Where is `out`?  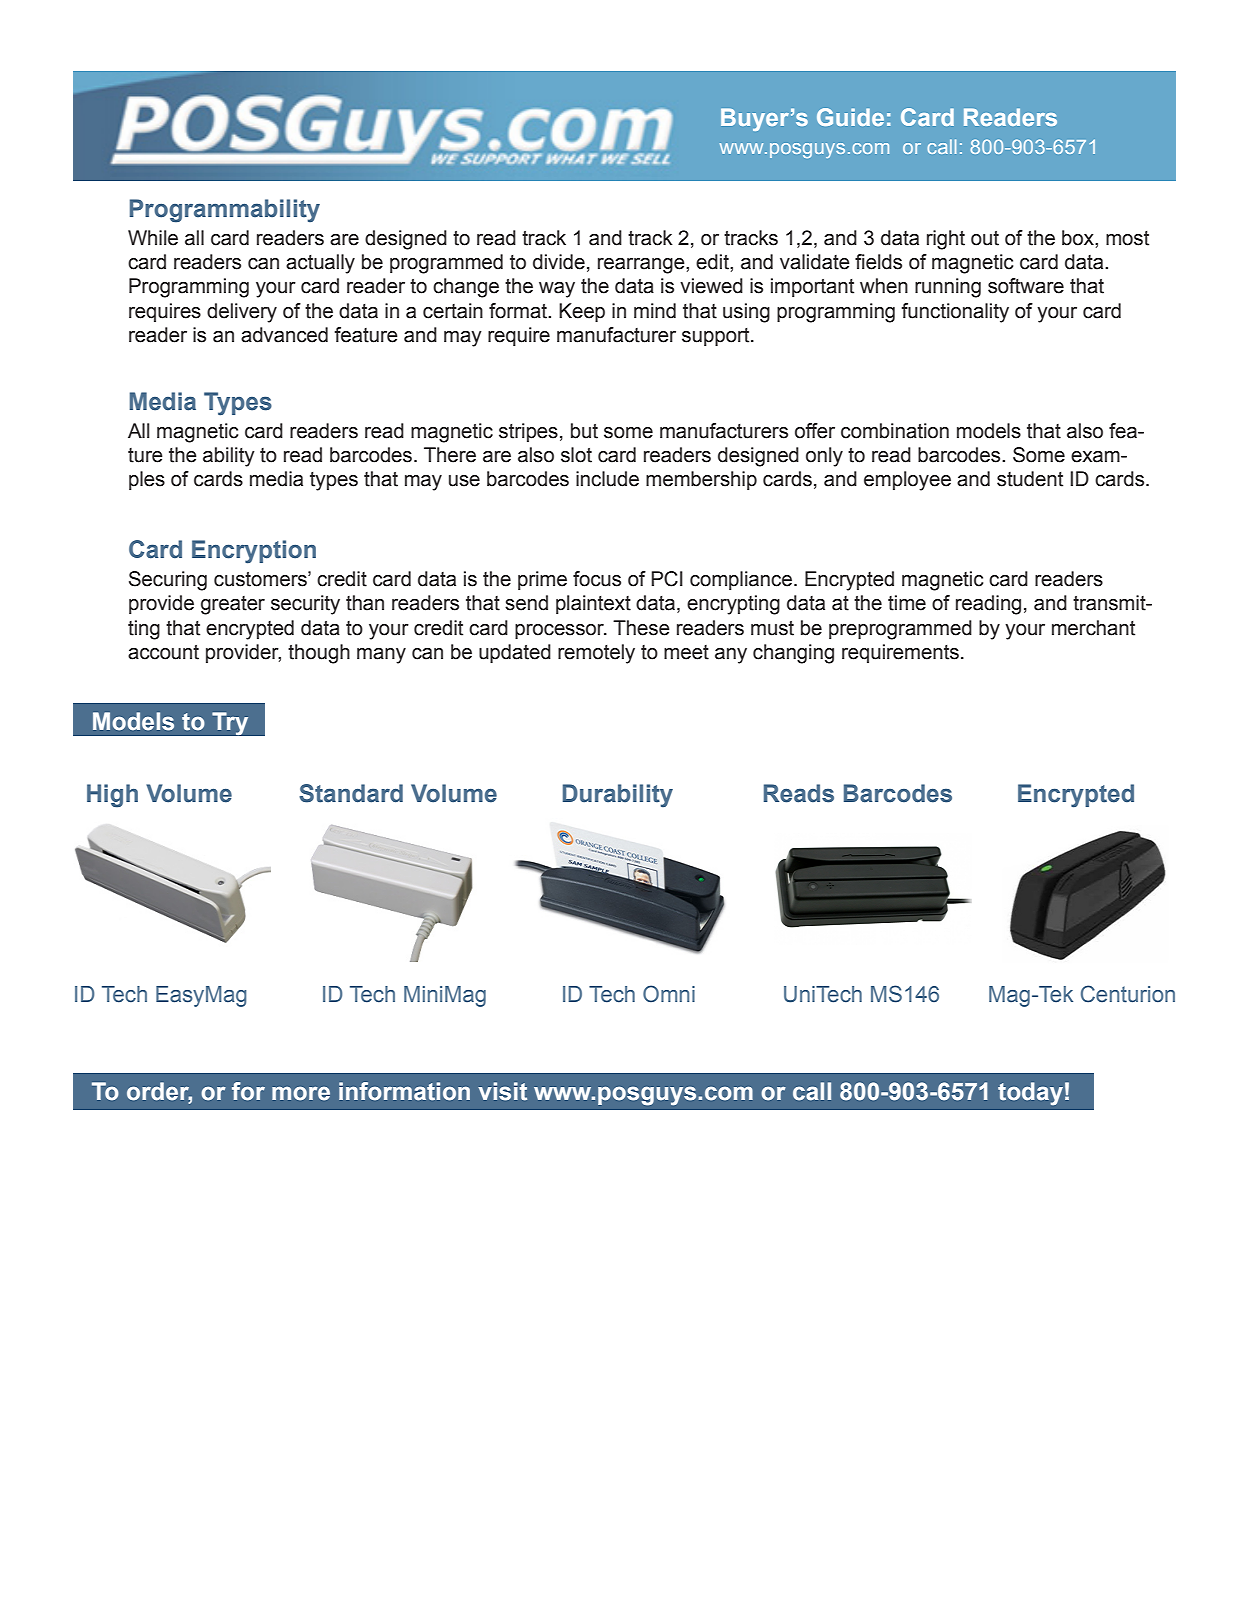 out is located at coordinates (985, 238).
